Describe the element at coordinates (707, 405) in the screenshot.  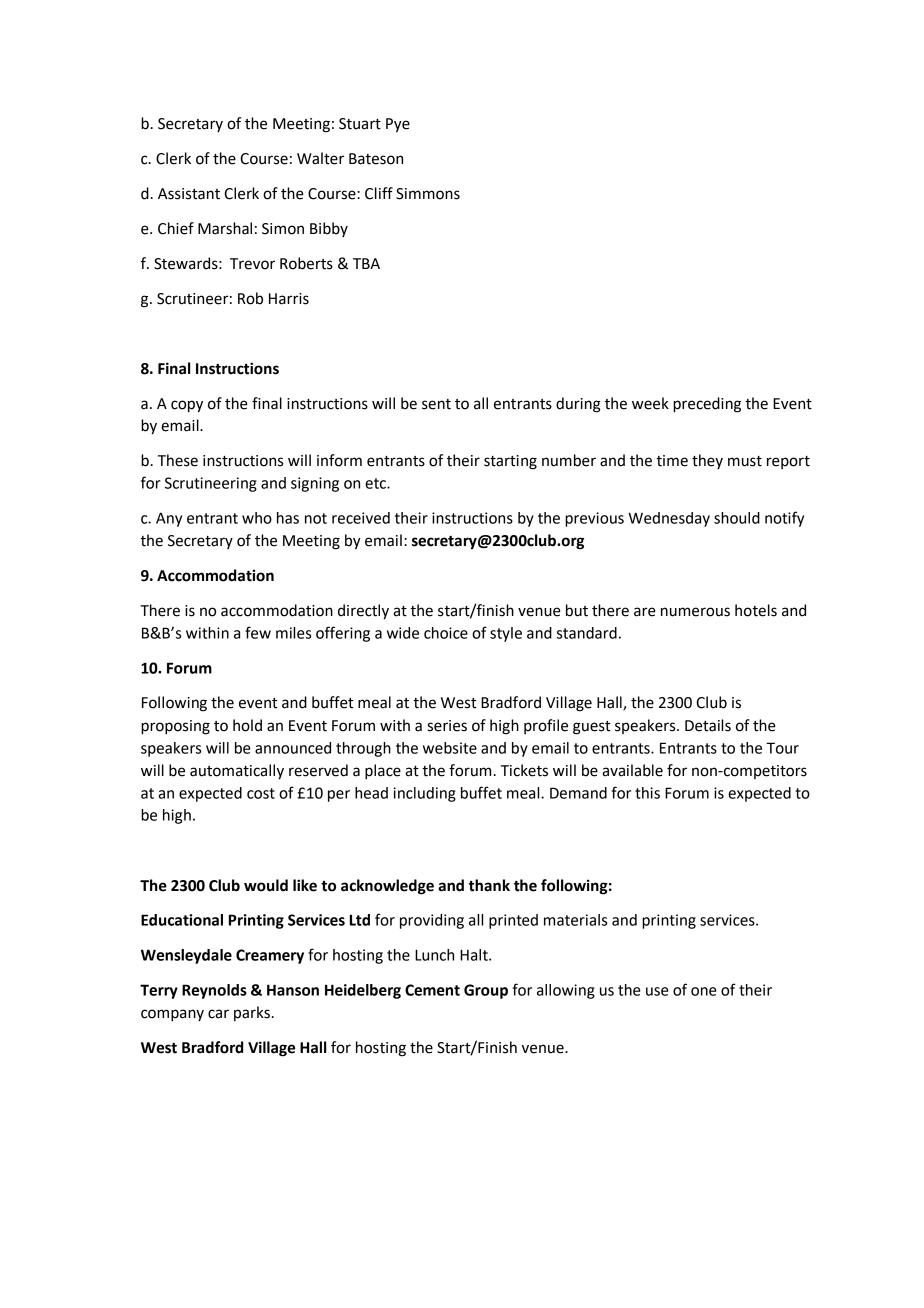
I see `preceding` at that location.
